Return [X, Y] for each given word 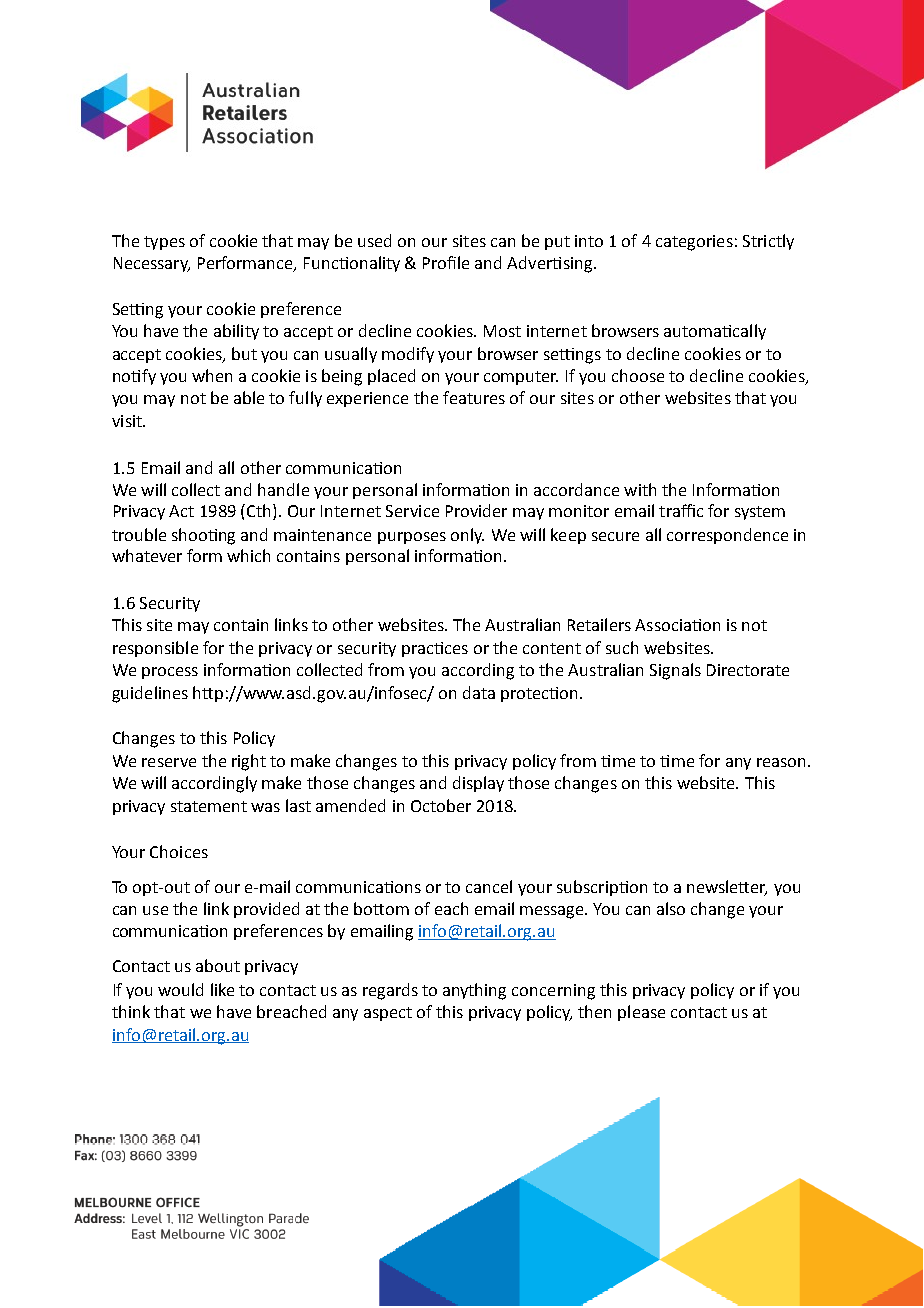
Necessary [152, 264]
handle [283, 489]
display [478, 784]
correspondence [727, 536]
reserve [169, 762]
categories [694, 243]
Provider [476, 510]
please [641, 1013]
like [222, 989]
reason [781, 762]
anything [474, 991]
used [374, 240]
